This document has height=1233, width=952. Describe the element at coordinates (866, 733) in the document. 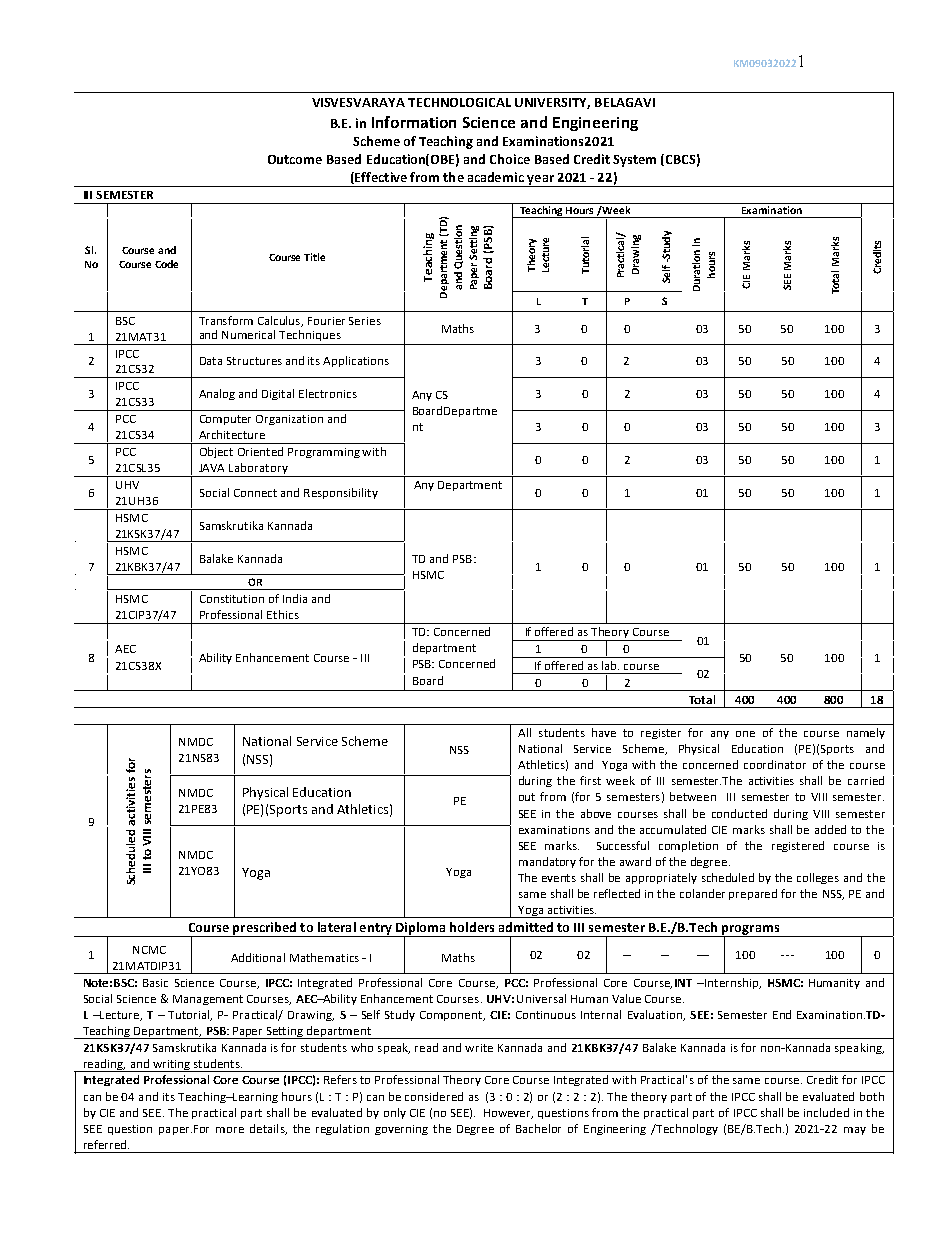

I see `namely` at that location.
